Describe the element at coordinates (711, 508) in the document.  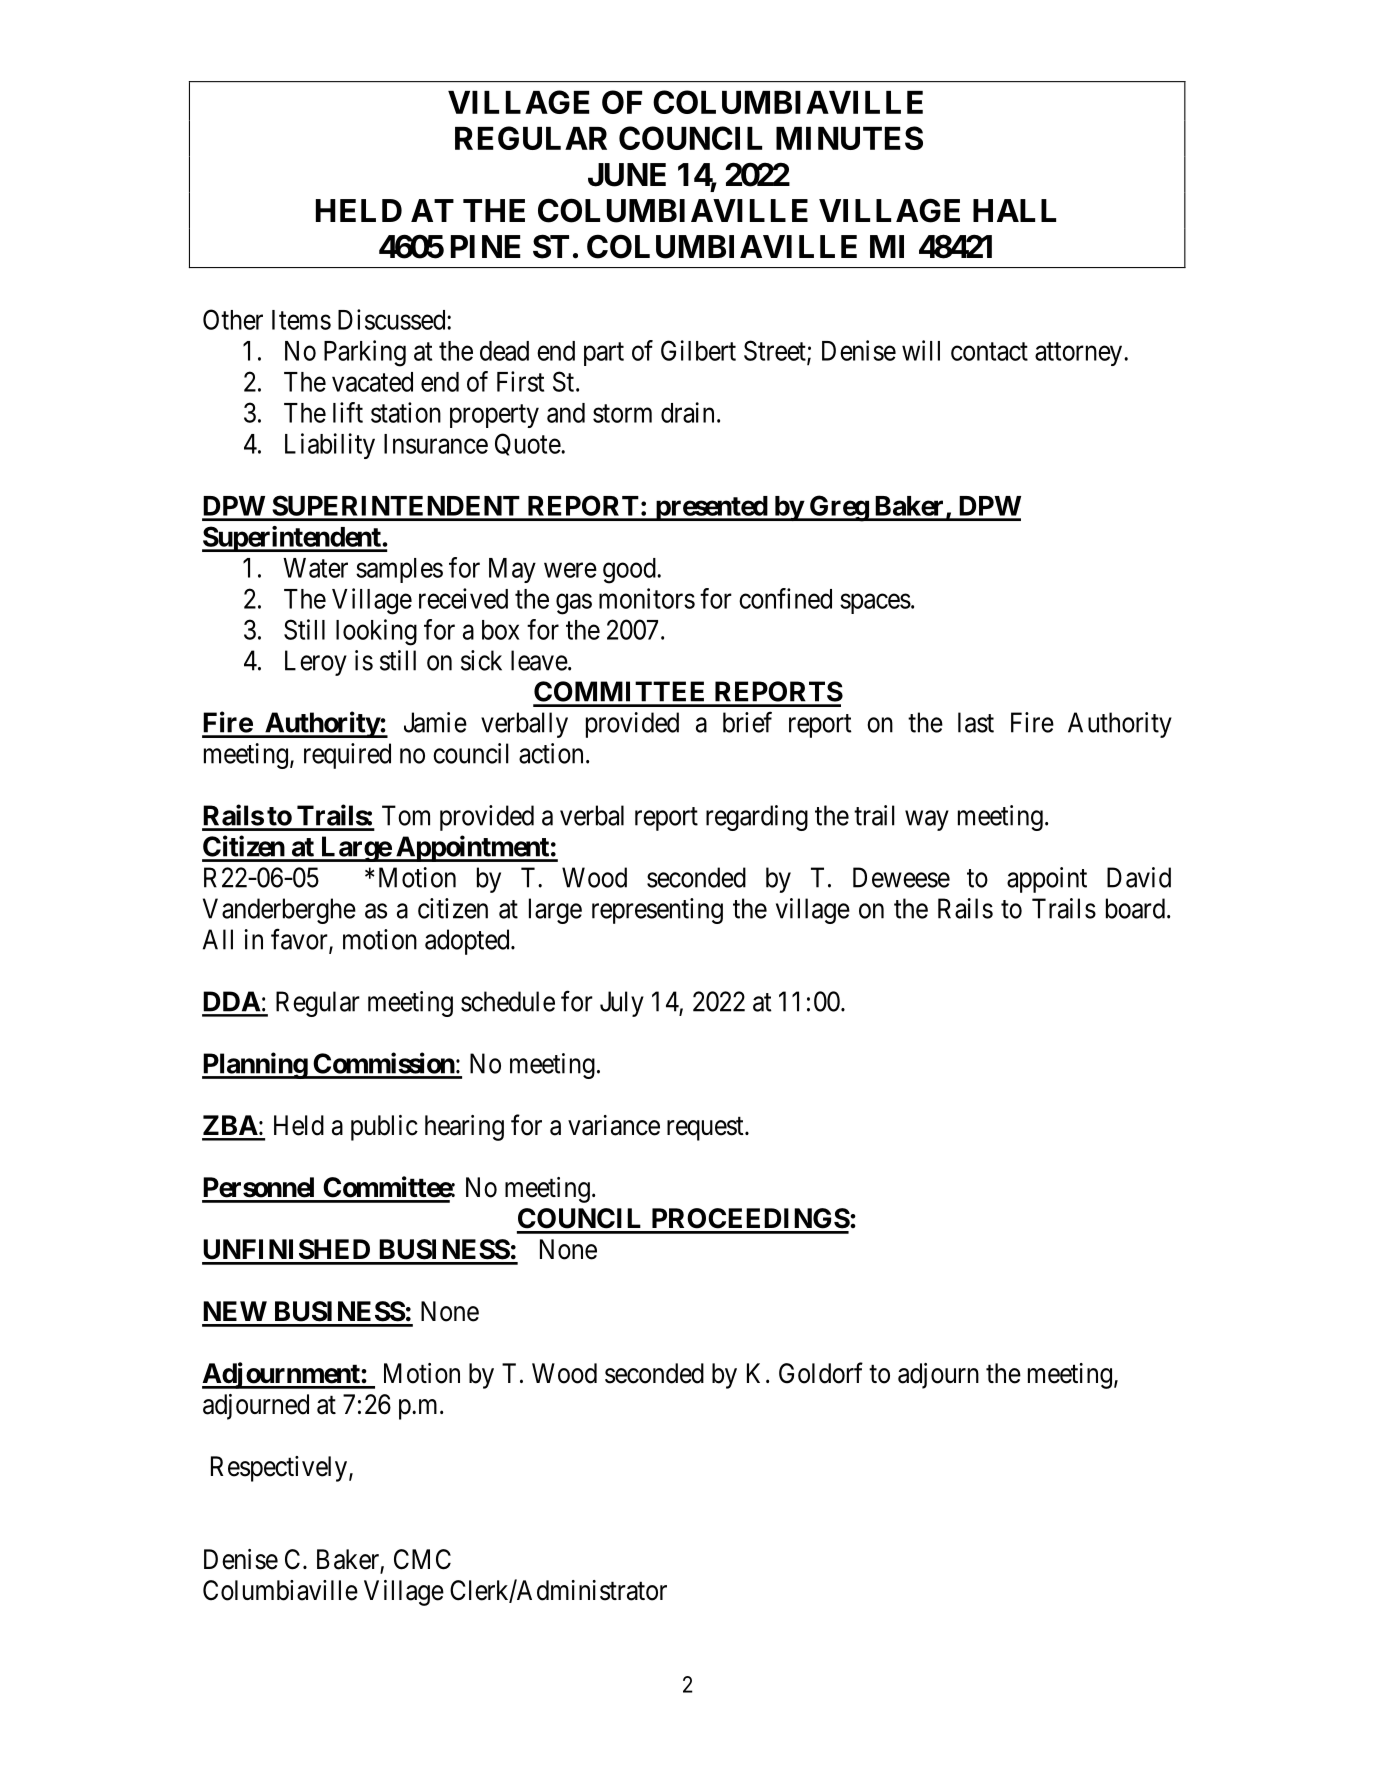
I see `presented` at that location.
